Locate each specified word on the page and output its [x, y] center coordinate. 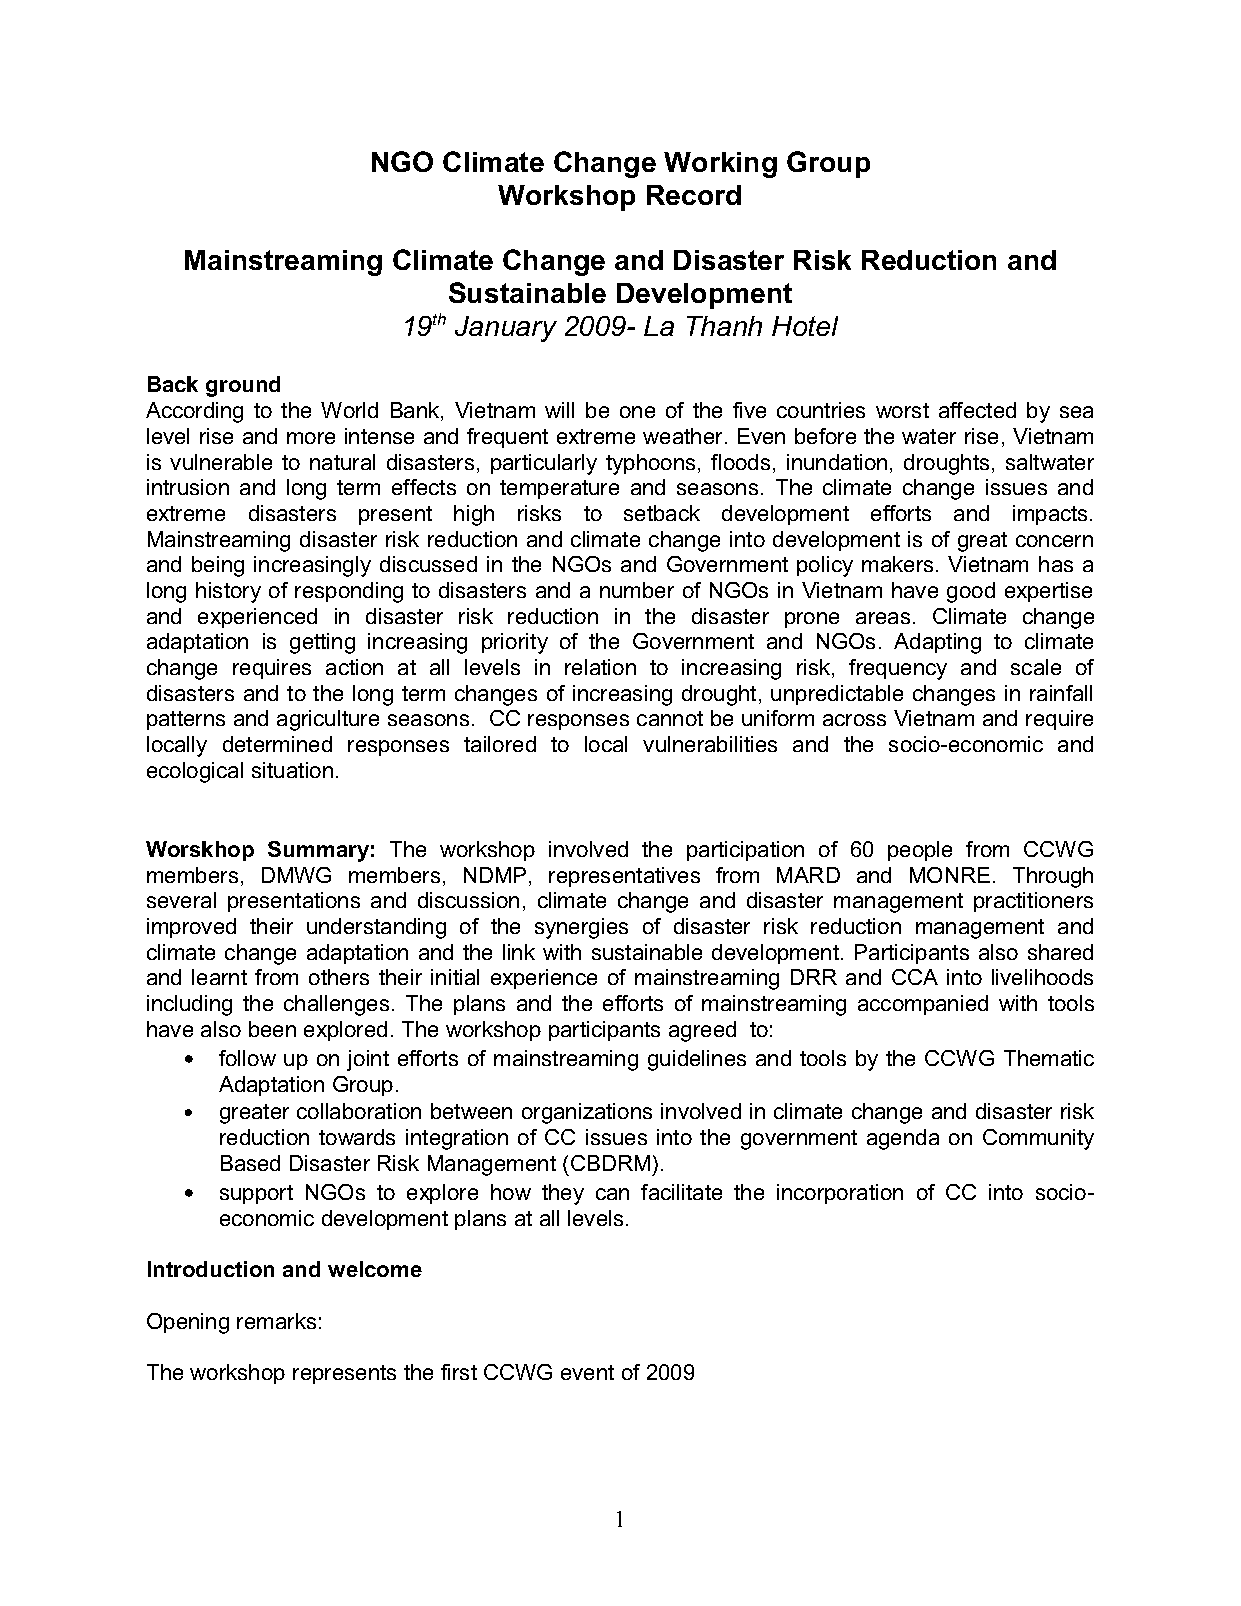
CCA [915, 977]
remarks [276, 1321]
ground [243, 386]
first [459, 1372]
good [971, 592]
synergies [581, 928]
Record [694, 195]
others [339, 977]
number [637, 590]
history [228, 592]
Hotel [805, 326]
